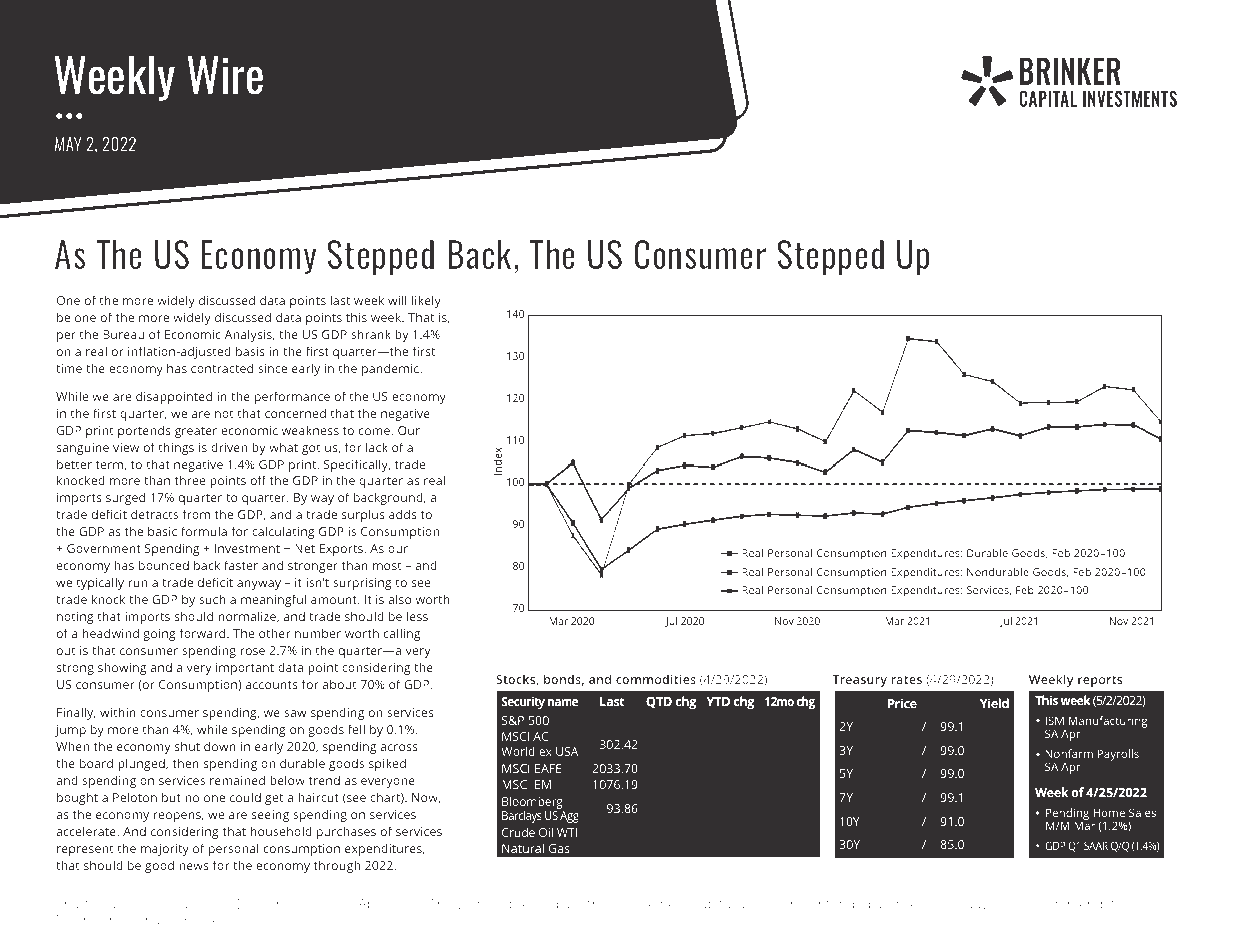  I want to click on likely, so click(426, 301).
